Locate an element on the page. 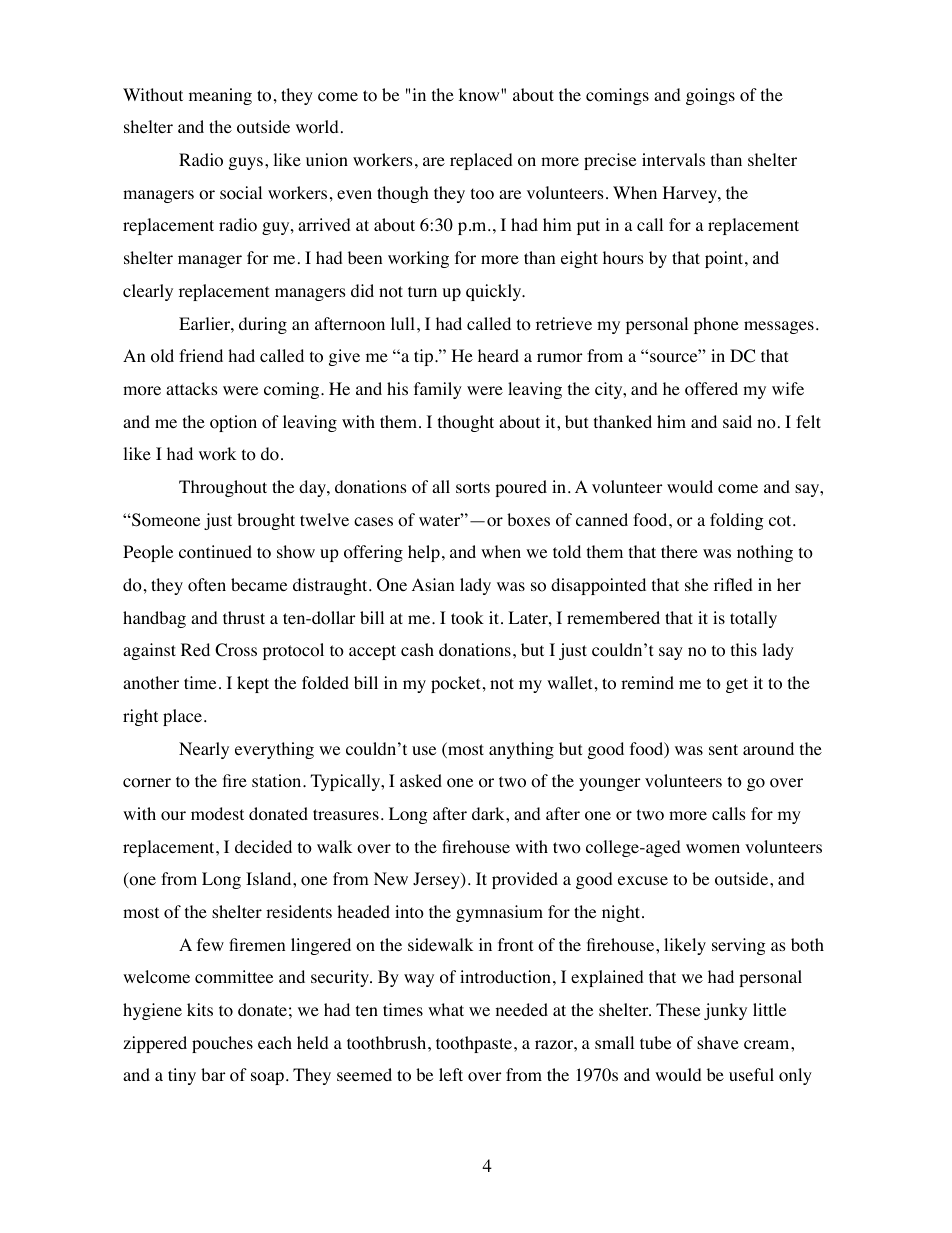 The image size is (952, 1233). know is located at coordinates (480, 95).
